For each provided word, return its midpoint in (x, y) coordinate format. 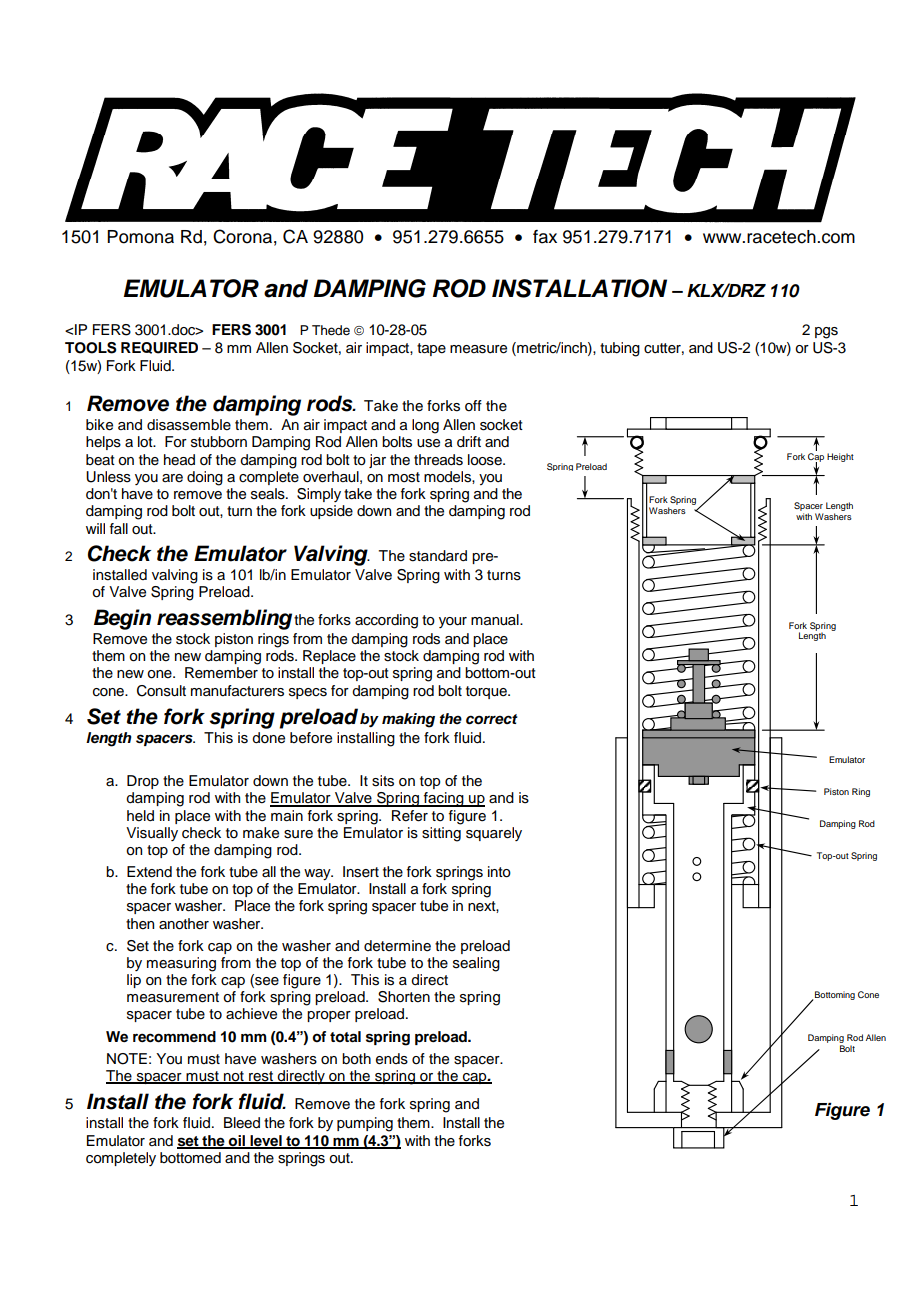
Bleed (242, 1123)
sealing (476, 964)
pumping (365, 1124)
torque (487, 692)
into (499, 872)
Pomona (140, 237)
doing (205, 478)
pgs (826, 333)
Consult (161, 691)
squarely (494, 834)
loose (486, 460)
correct (492, 719)
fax (545, 237)
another (184, 924)
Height (840, 457)
